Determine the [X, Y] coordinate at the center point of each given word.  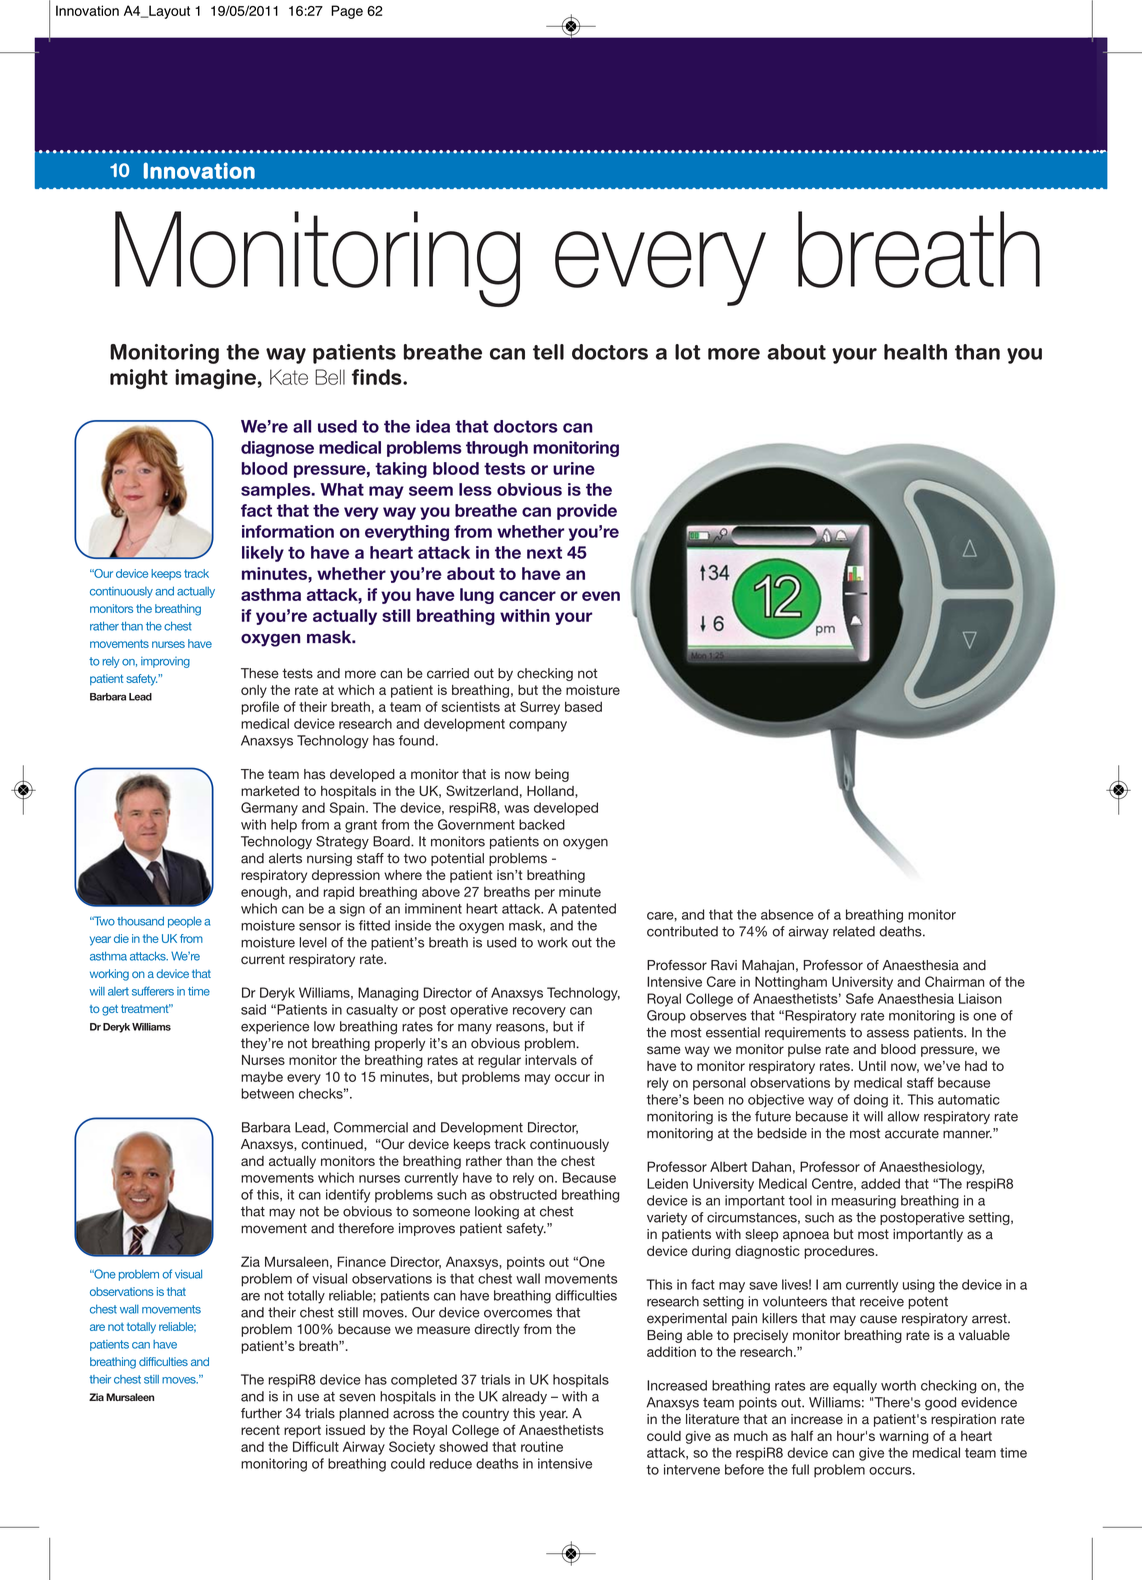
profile [260, 708]
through [497, 449]
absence [787, 914]
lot [688, 352]
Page [347, 12]
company [538, 726]
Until [872, 1066]
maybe [262, 1078]
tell [548, 352]
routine [542, 1446]
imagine [215, 379]
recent [260, 1430]
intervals [551, 1060]
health [915, 352]
